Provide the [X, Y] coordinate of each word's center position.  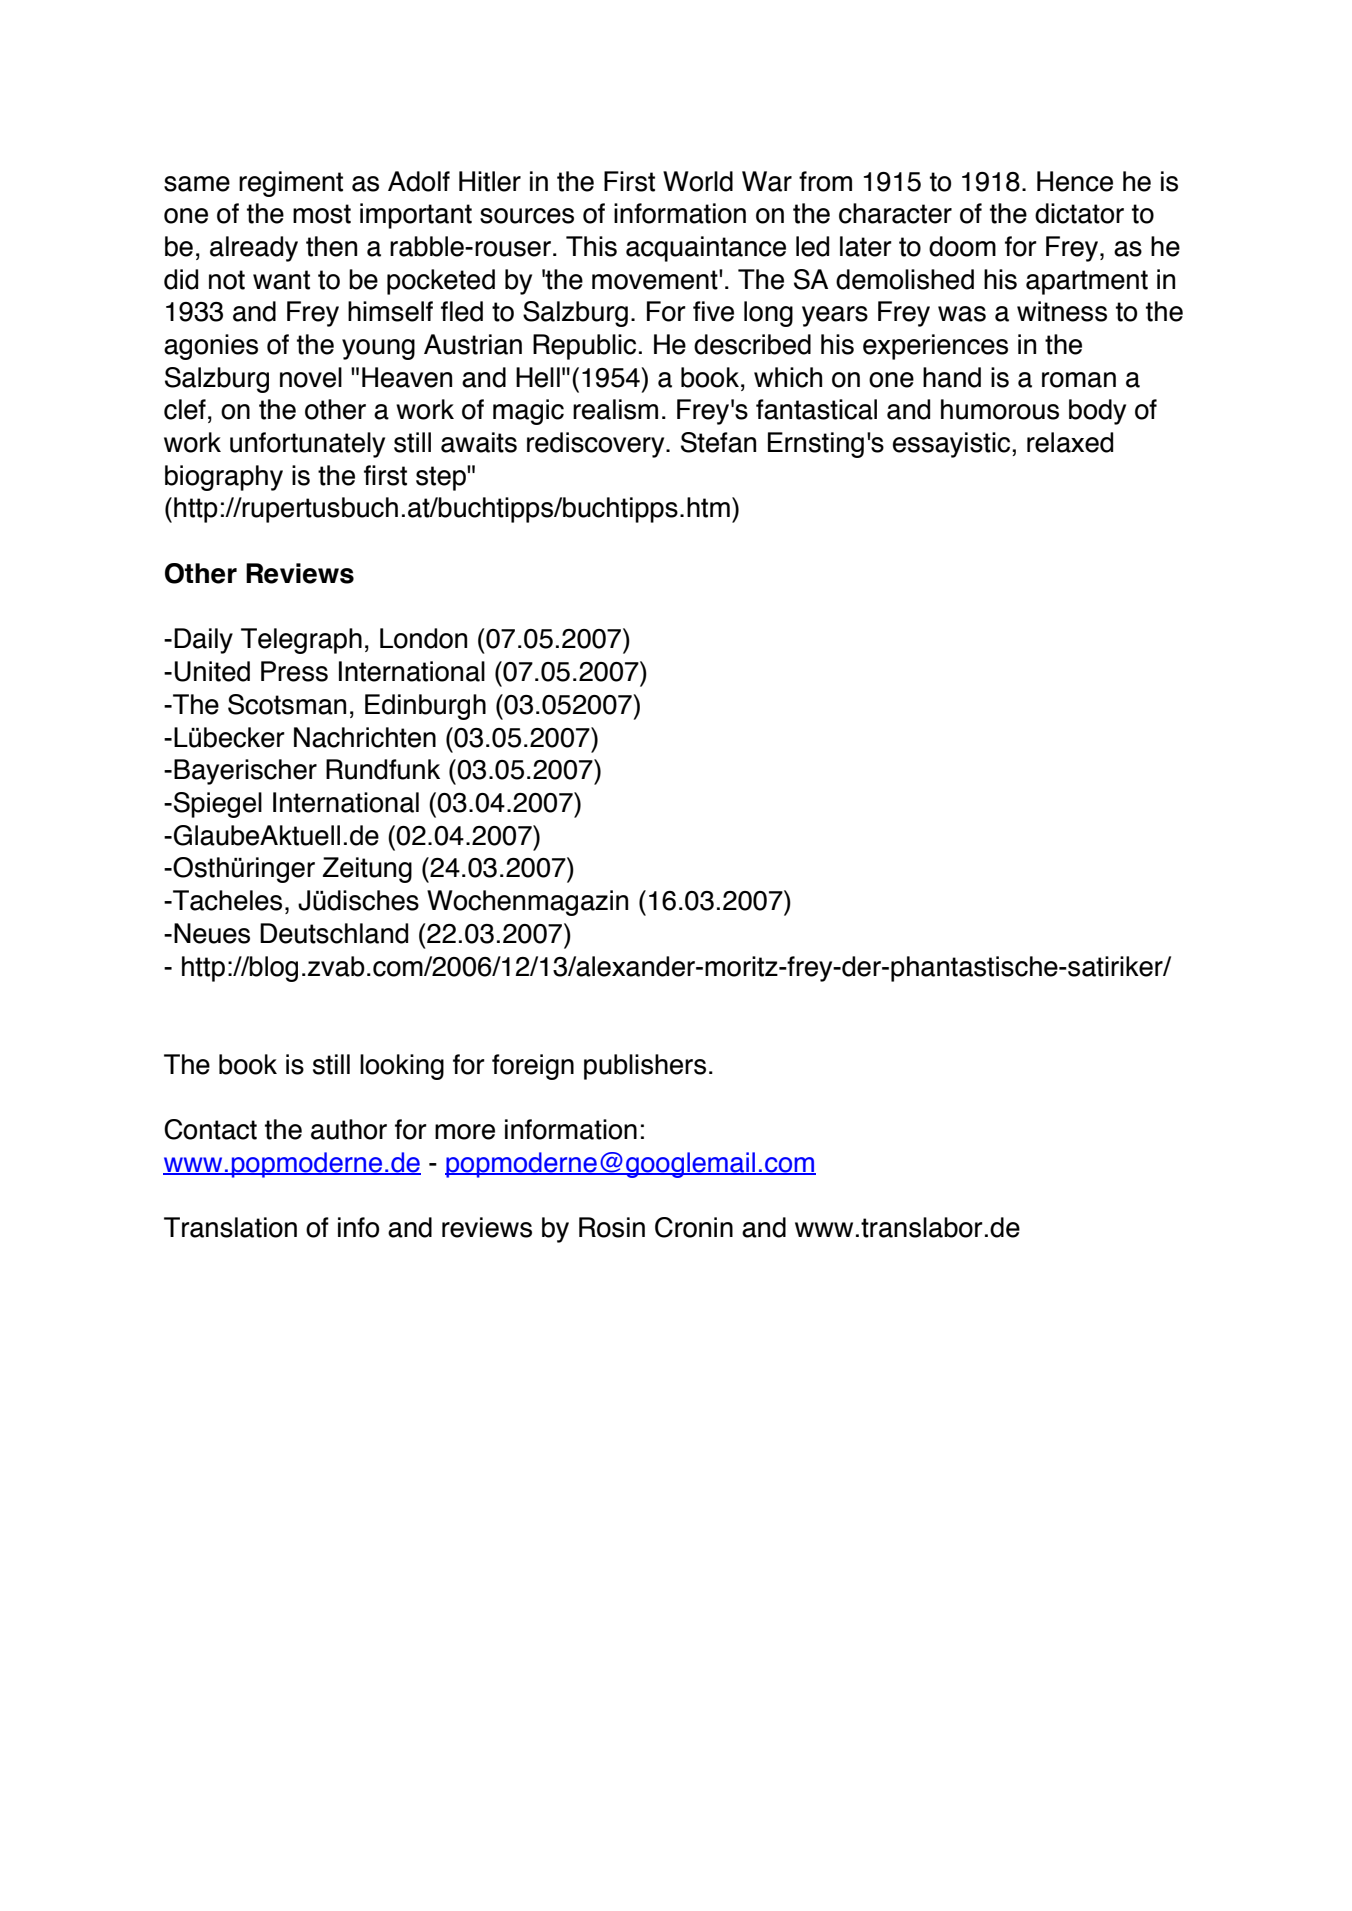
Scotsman [287, 704]
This [591, 246]
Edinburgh [425, 707]
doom [962, 246]
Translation [230, 1227]
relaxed [1070, 442]
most [322, 214]
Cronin [694, 1227]
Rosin [612, 1227]
